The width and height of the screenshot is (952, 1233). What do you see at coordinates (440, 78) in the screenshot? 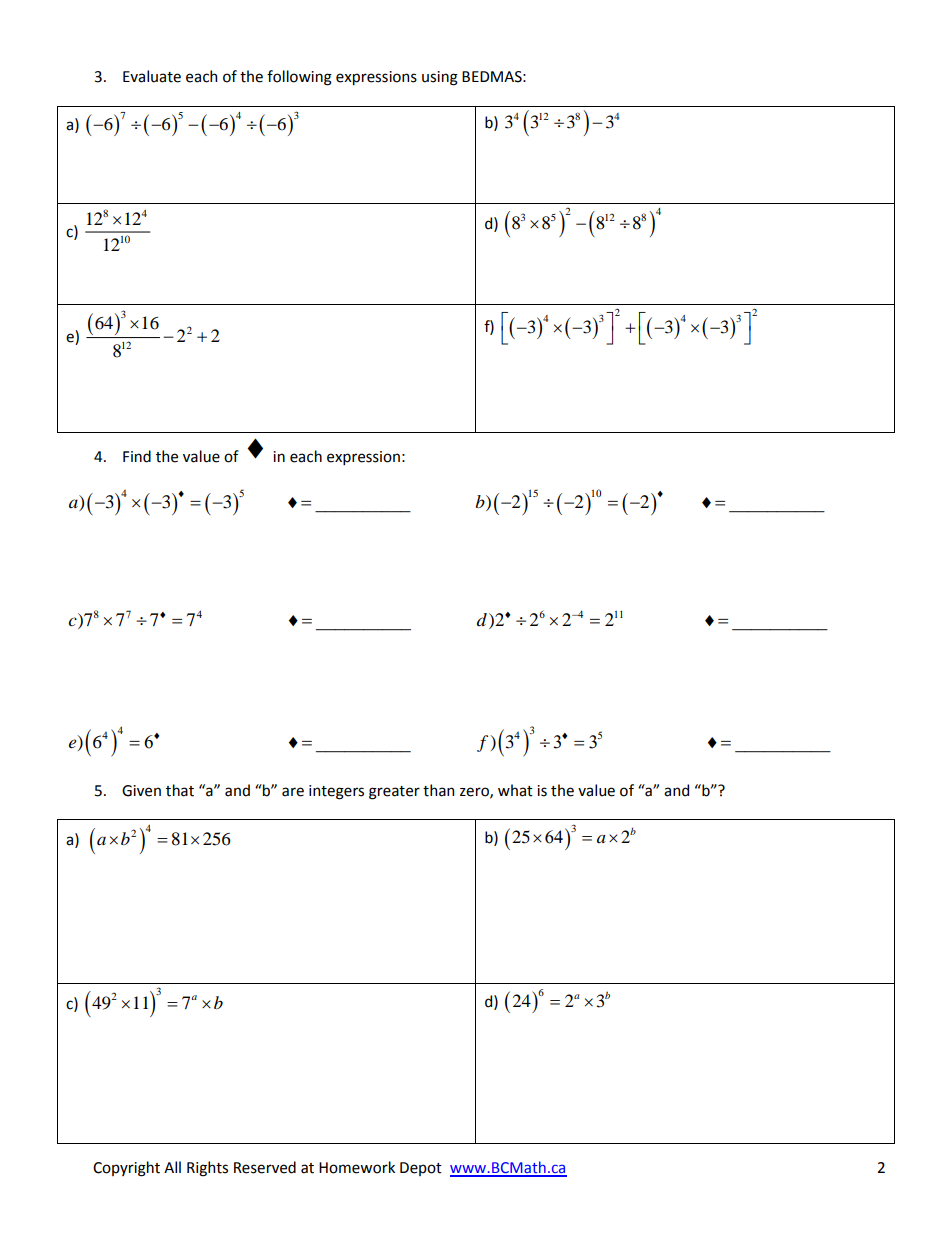
I see `using` at bounding box center [440, 78].
